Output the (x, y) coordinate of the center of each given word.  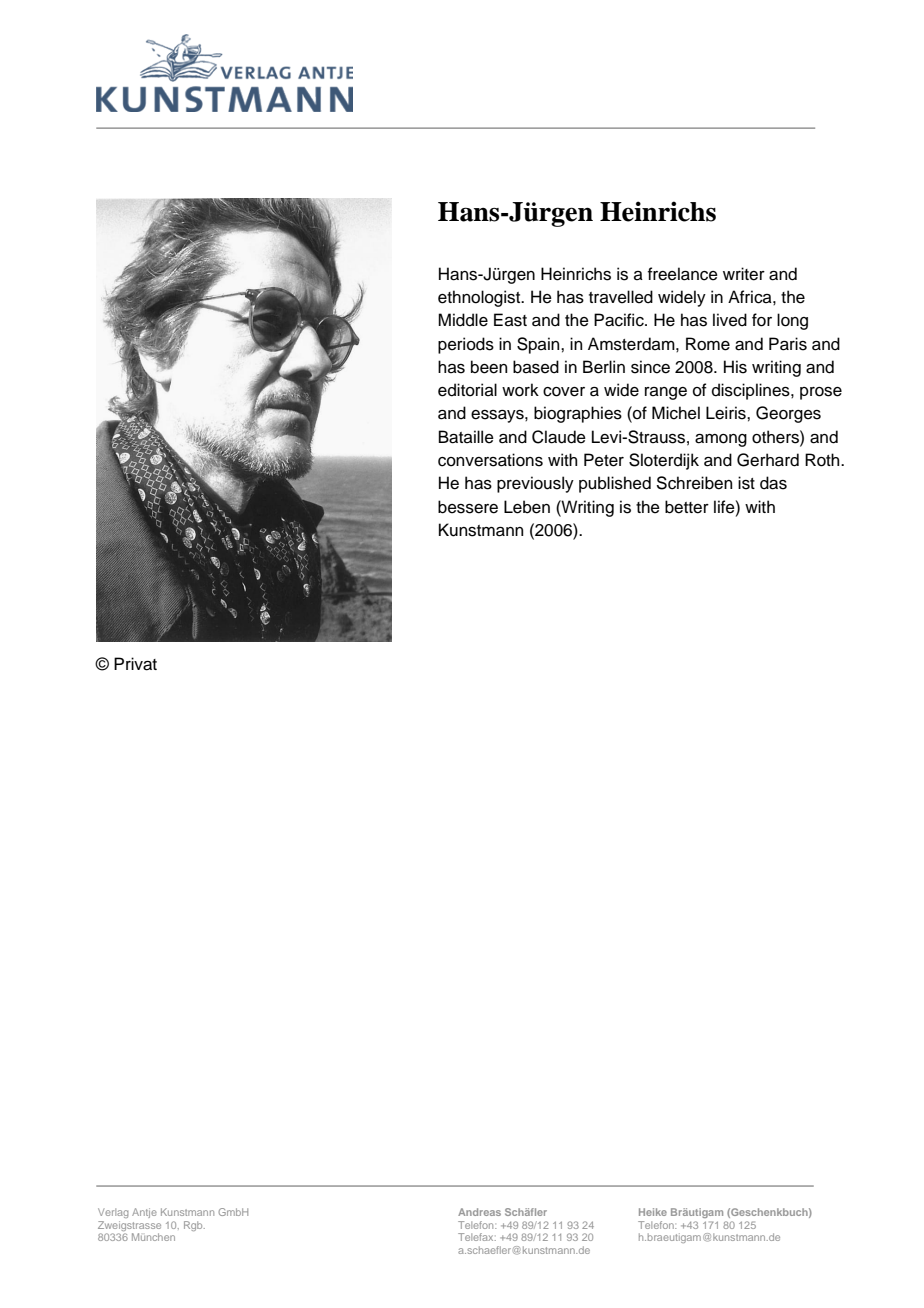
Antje (144, 1213)
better (687, 507)
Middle (463, 320)
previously (535, 484)
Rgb (194, 1226)
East (510, 320)
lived (730, 320)
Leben (527, 507)
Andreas (479, 1212)
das (773, 483)
